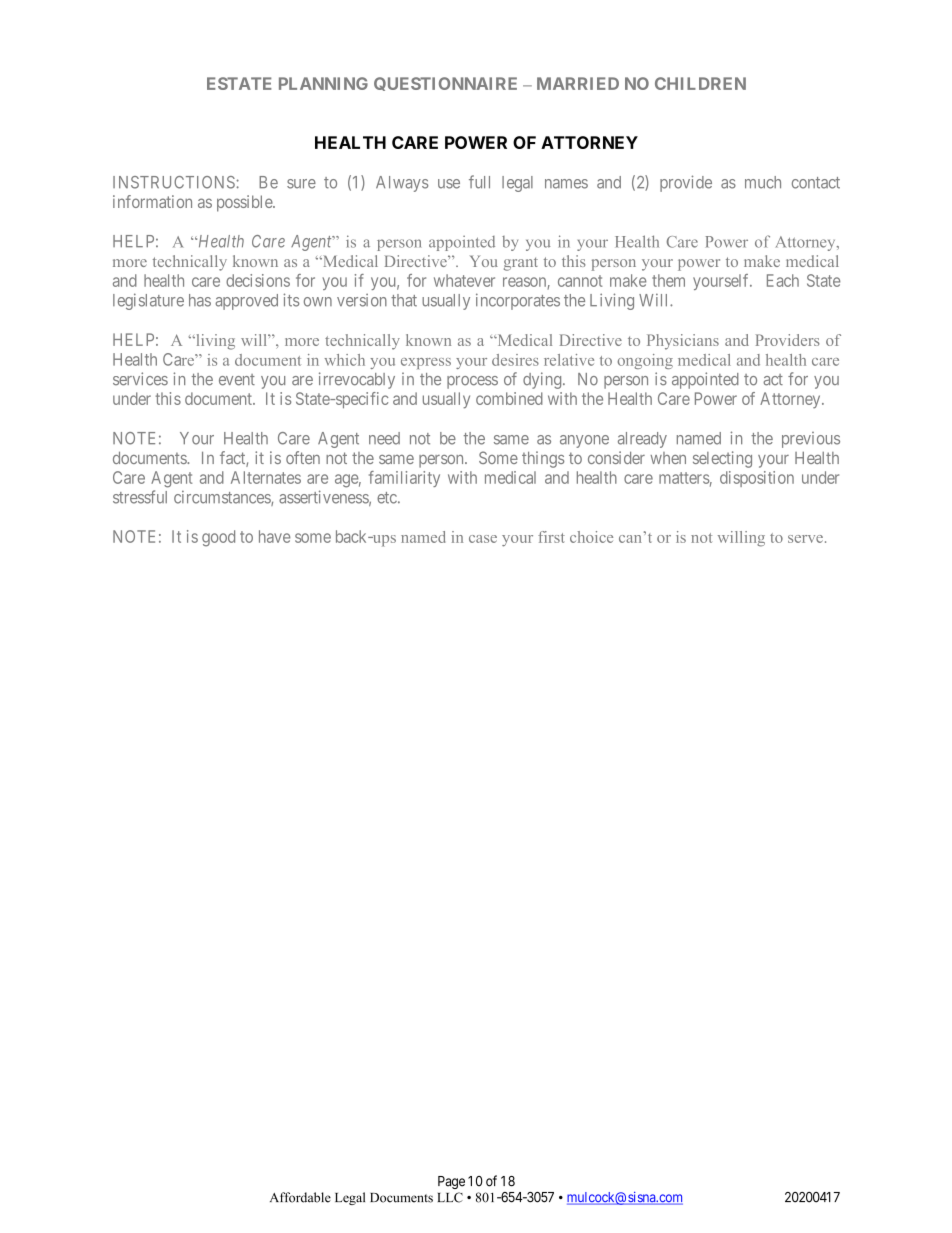 Image resolution: width=952 pixels, height=1233 pixels. Describe the element at coordinates (200, 300) in the image. I see `has` at that location.
